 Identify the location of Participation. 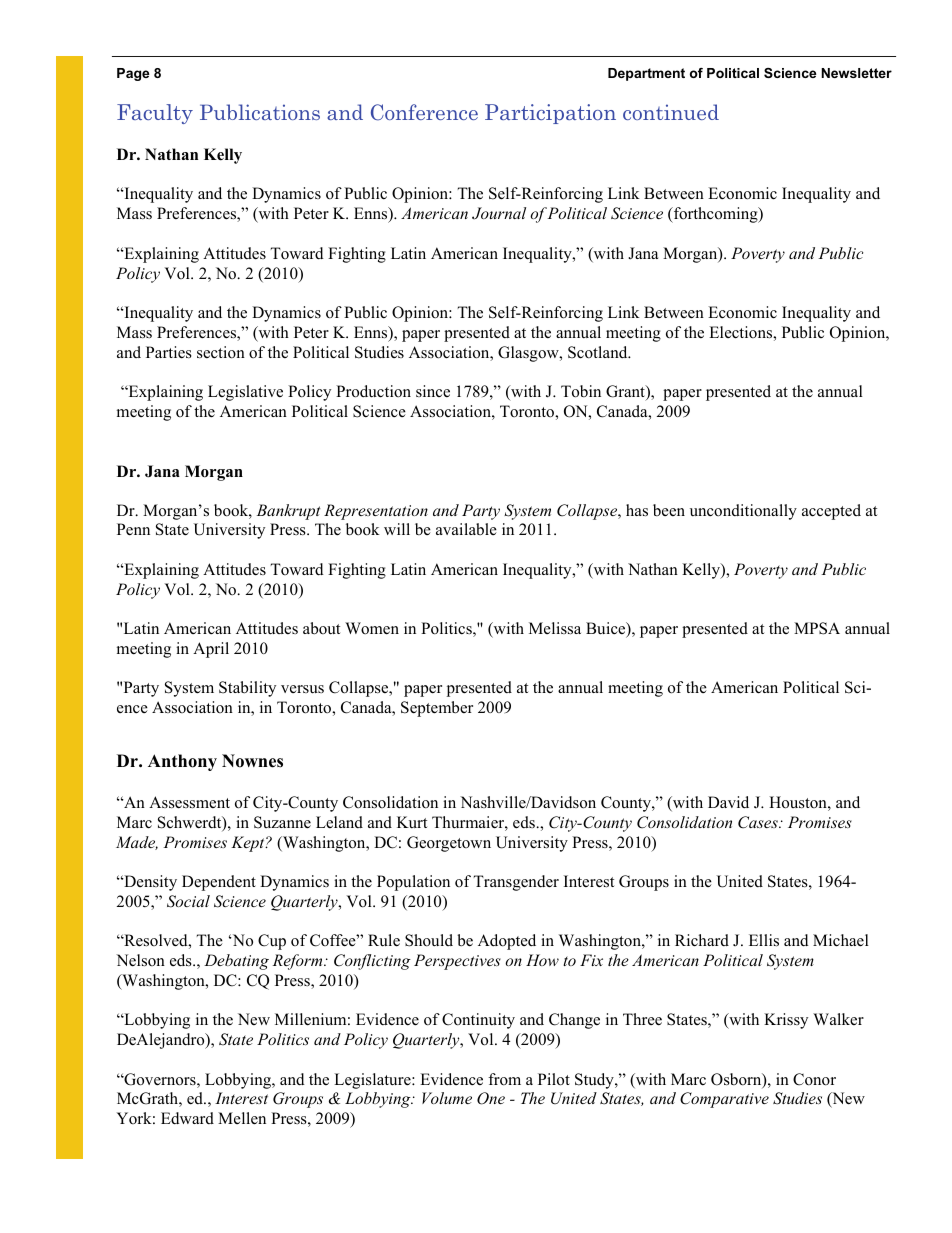
(550, 114).
